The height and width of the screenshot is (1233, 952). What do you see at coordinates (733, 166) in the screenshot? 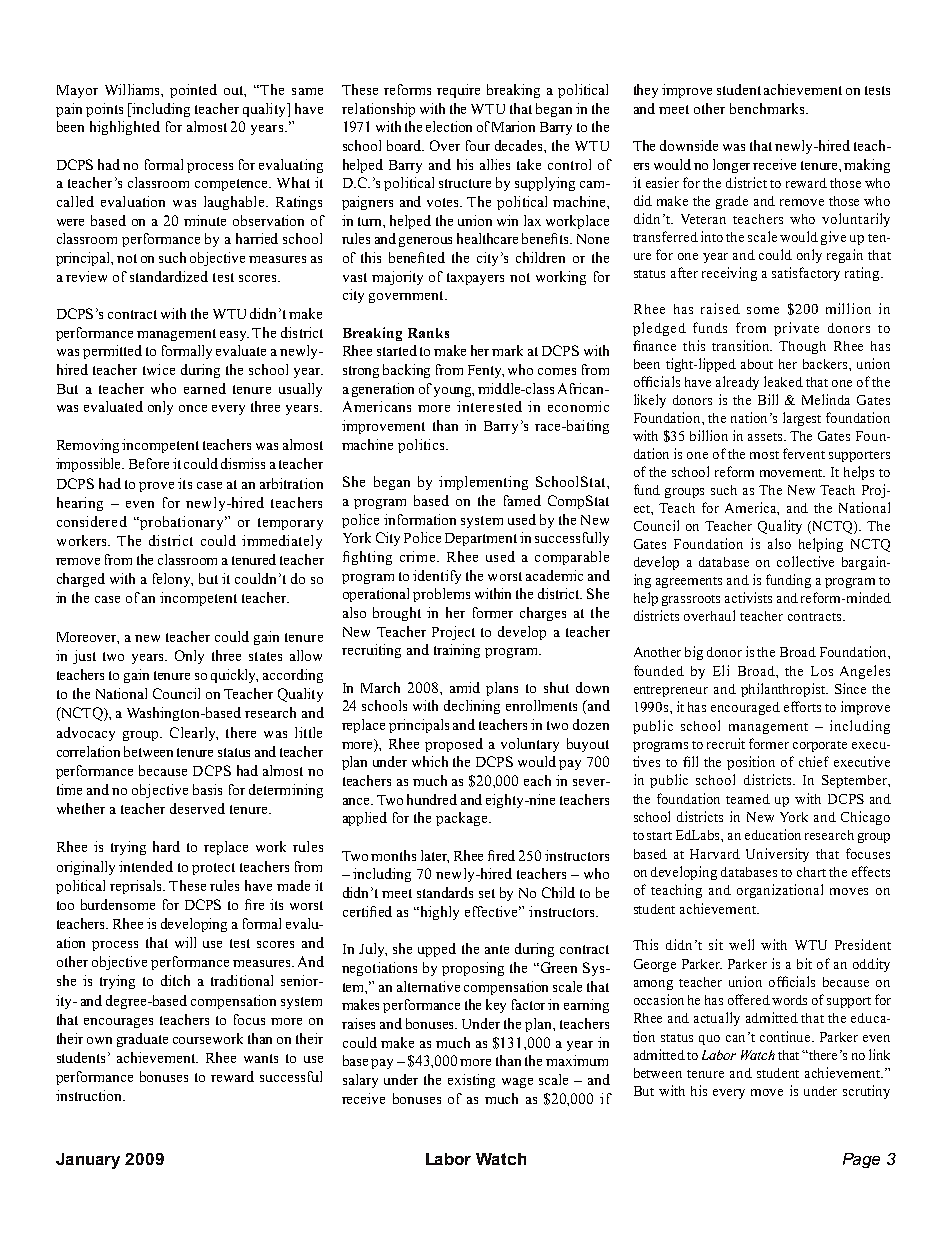
I see `longer` at bounding box center [733, 166].
